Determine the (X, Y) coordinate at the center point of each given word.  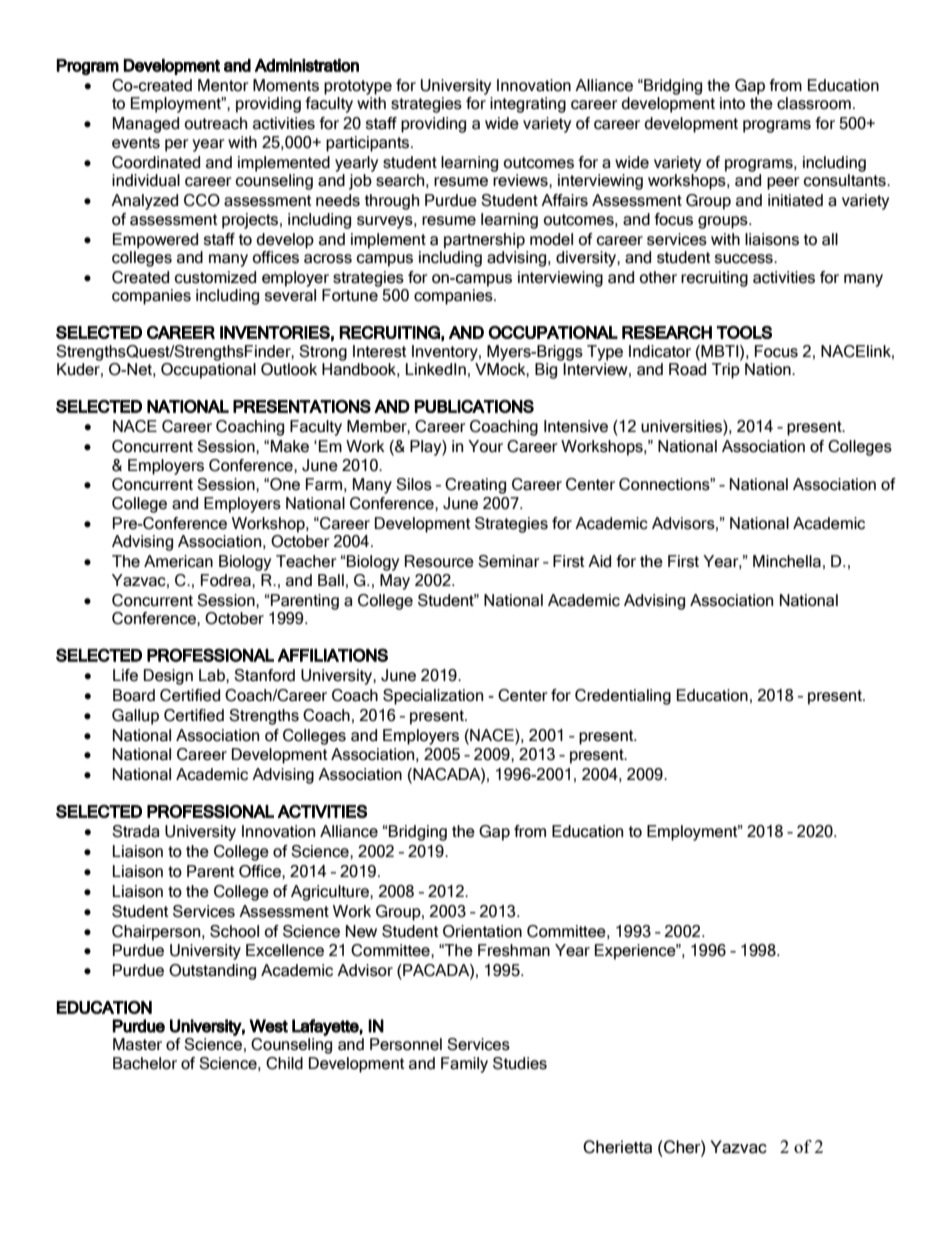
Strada (135, 831)
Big (546, 371)
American (178, 561)
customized (215, 277)
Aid (599, 561)
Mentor (223, 85)
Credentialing (623, 697)
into (732, 103)
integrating (528, 105)
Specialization (433, 697)
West (268, 1026)
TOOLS (744, 332)
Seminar (509, 561)
